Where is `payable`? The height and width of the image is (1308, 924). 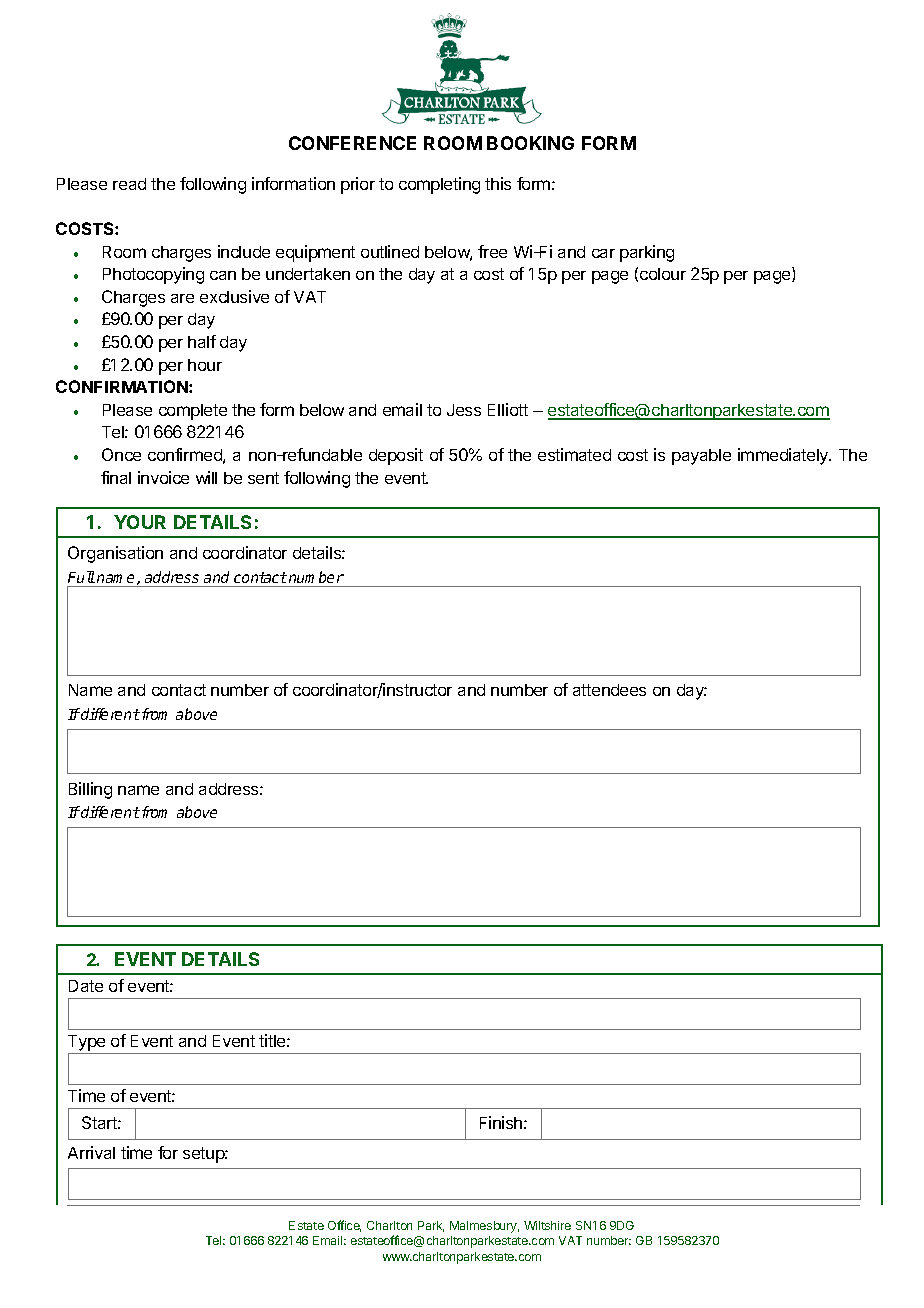 payable is located at coordinates (701, 457).
